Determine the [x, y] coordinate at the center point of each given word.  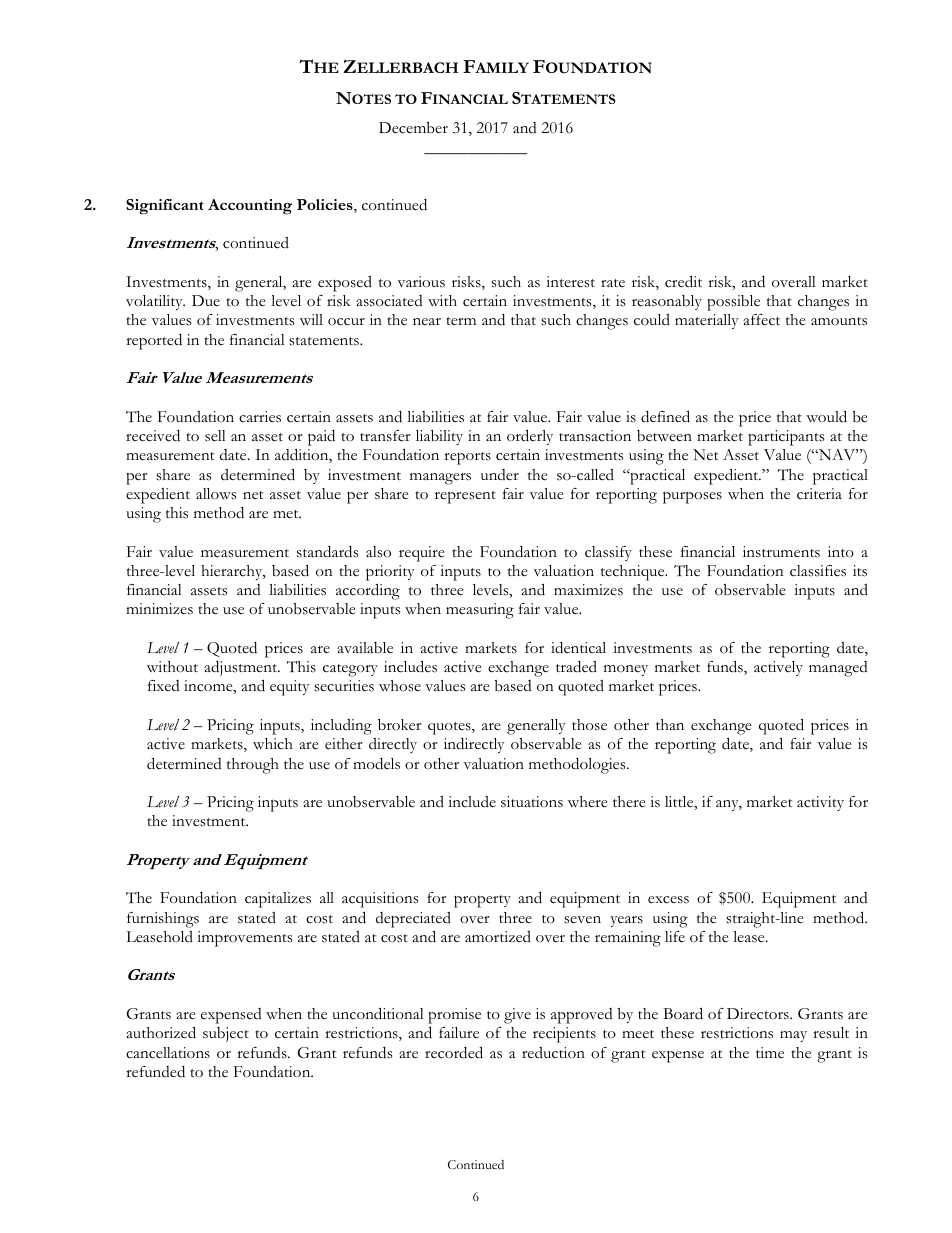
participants [786, 438]
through [253, 766]
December [413, 128]
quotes [450, 728]
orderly [530, 437]
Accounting [250, 207]
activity [820, 803]
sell [215, 436]
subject [226, 1034]
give [517, 1016]
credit [683, 281]
